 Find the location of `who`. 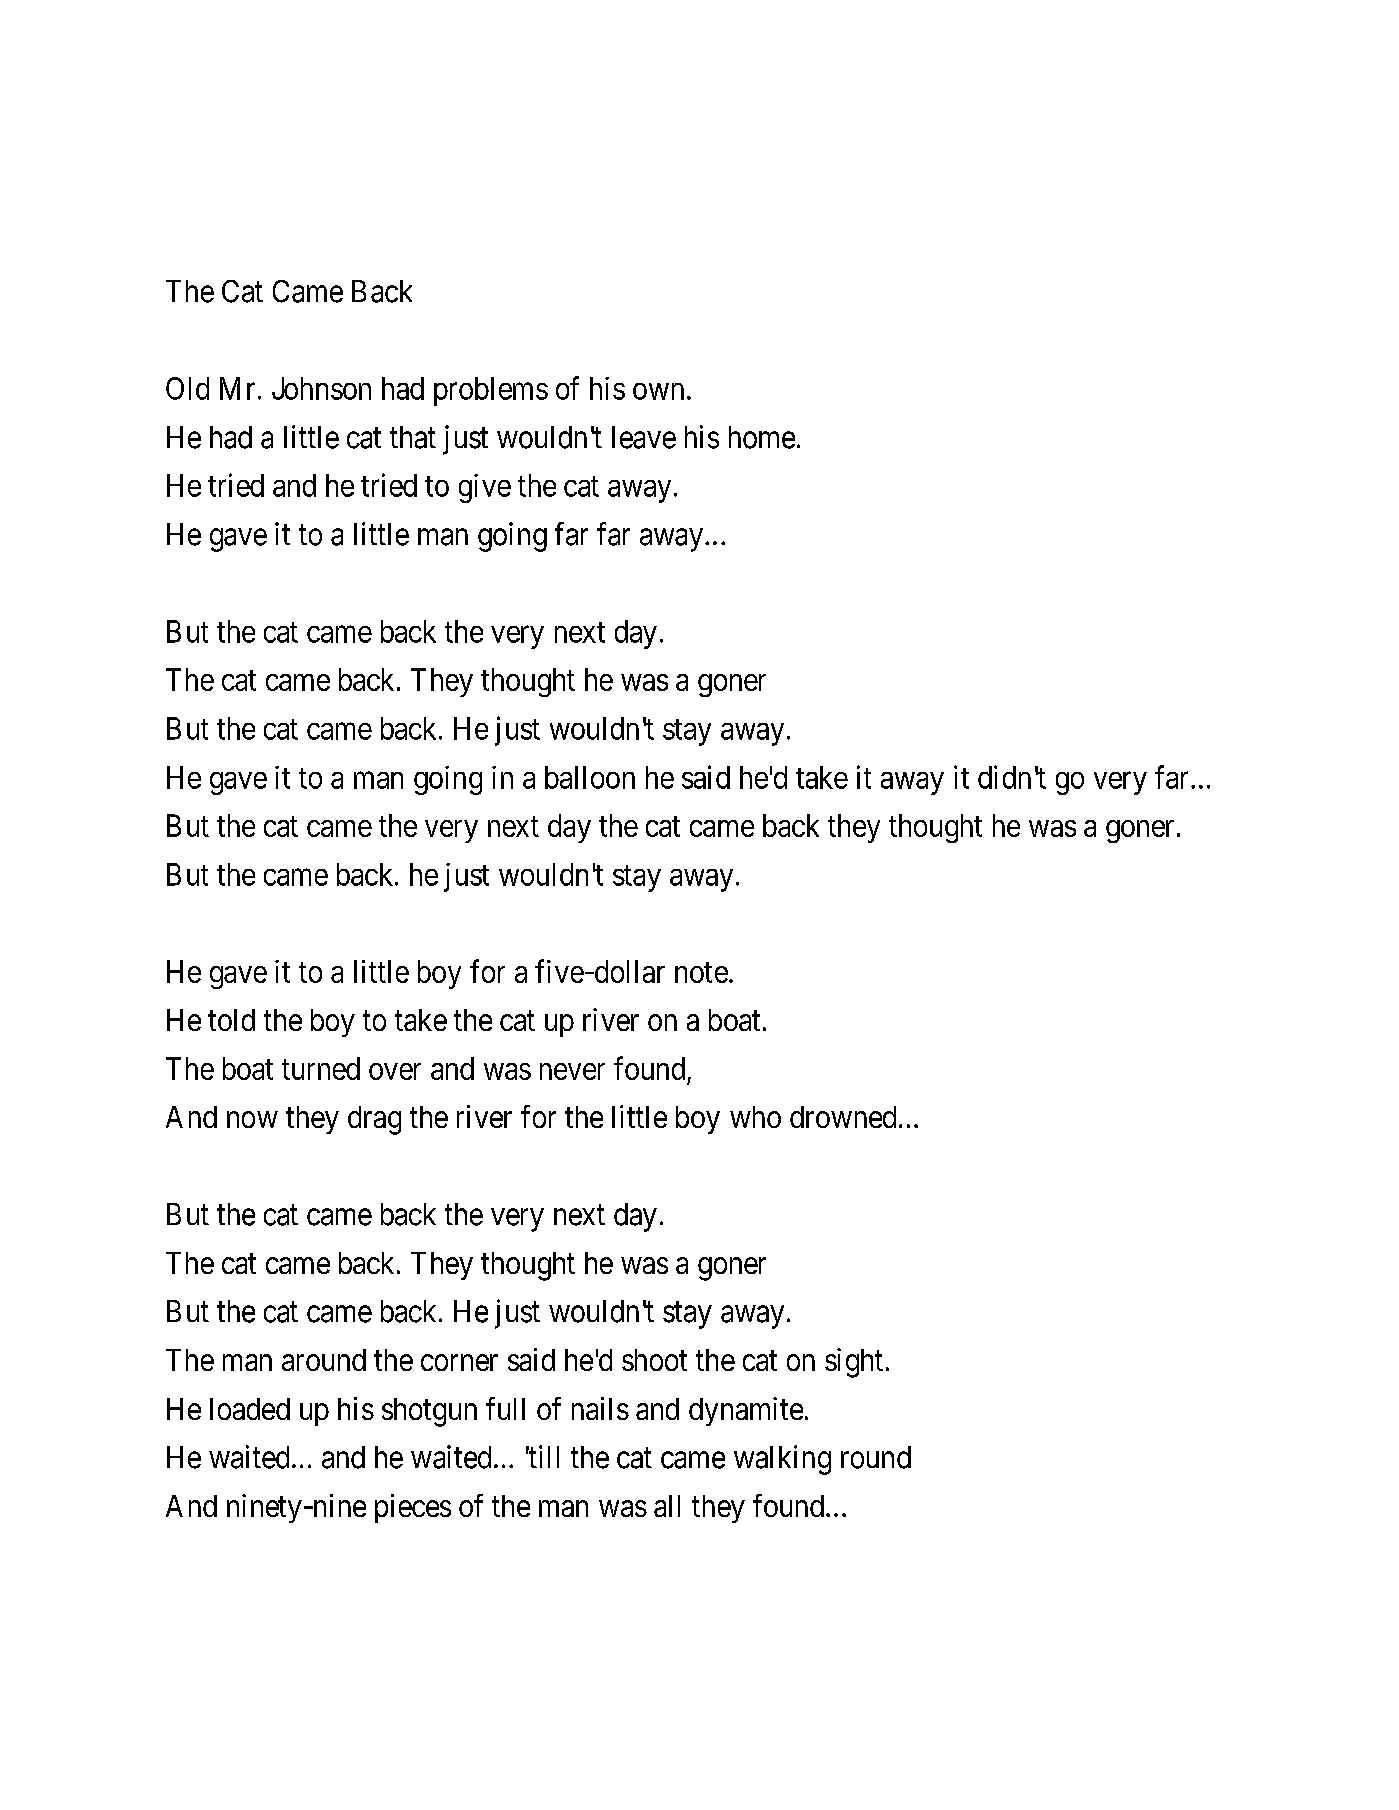

who is located at coordinates (755, 1117).
